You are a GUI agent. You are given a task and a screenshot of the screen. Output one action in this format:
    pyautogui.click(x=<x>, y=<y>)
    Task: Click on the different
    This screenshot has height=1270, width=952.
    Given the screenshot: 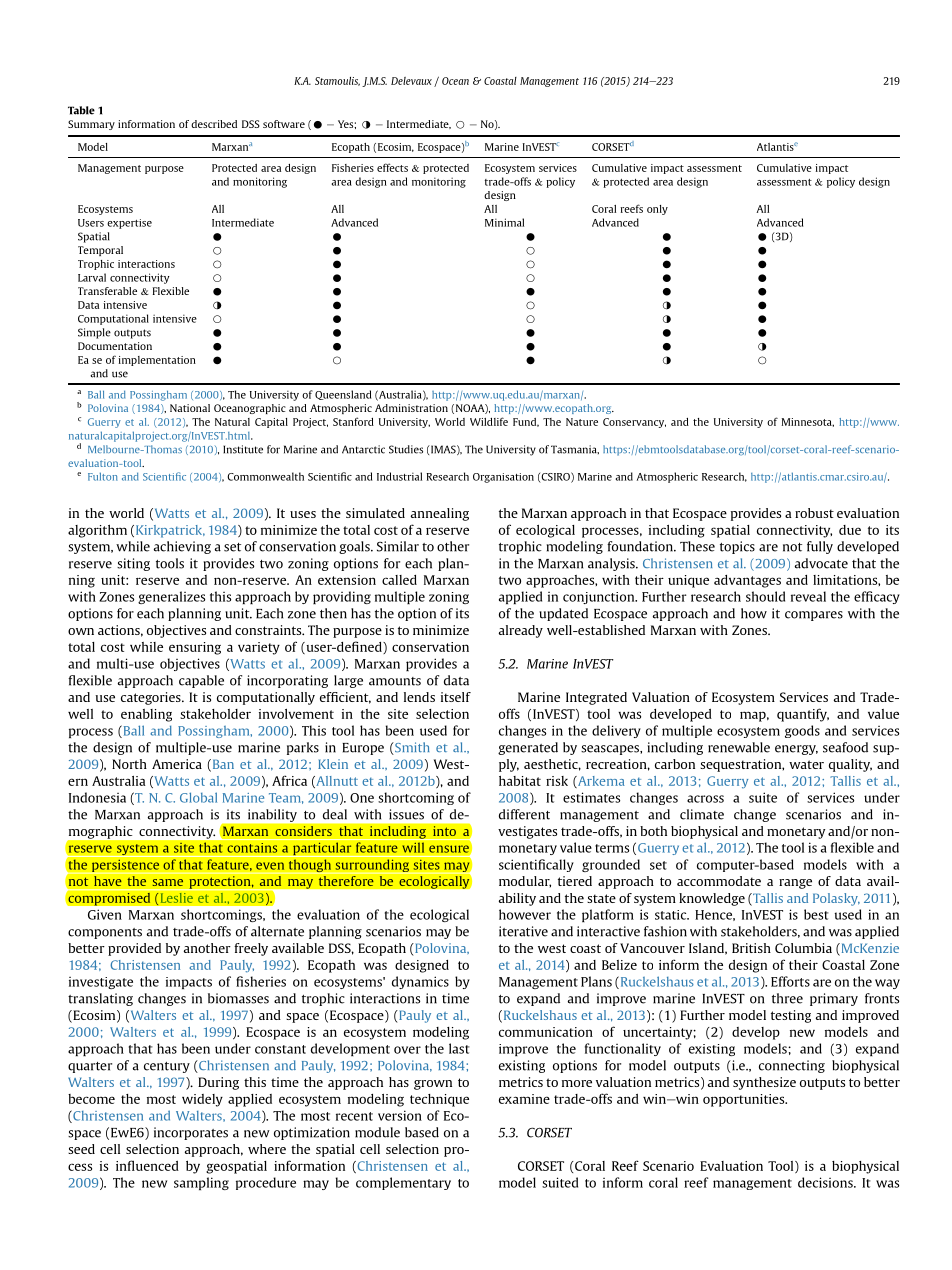 What is the action you would take?
    pyautogui.click(x=524, y=814)
